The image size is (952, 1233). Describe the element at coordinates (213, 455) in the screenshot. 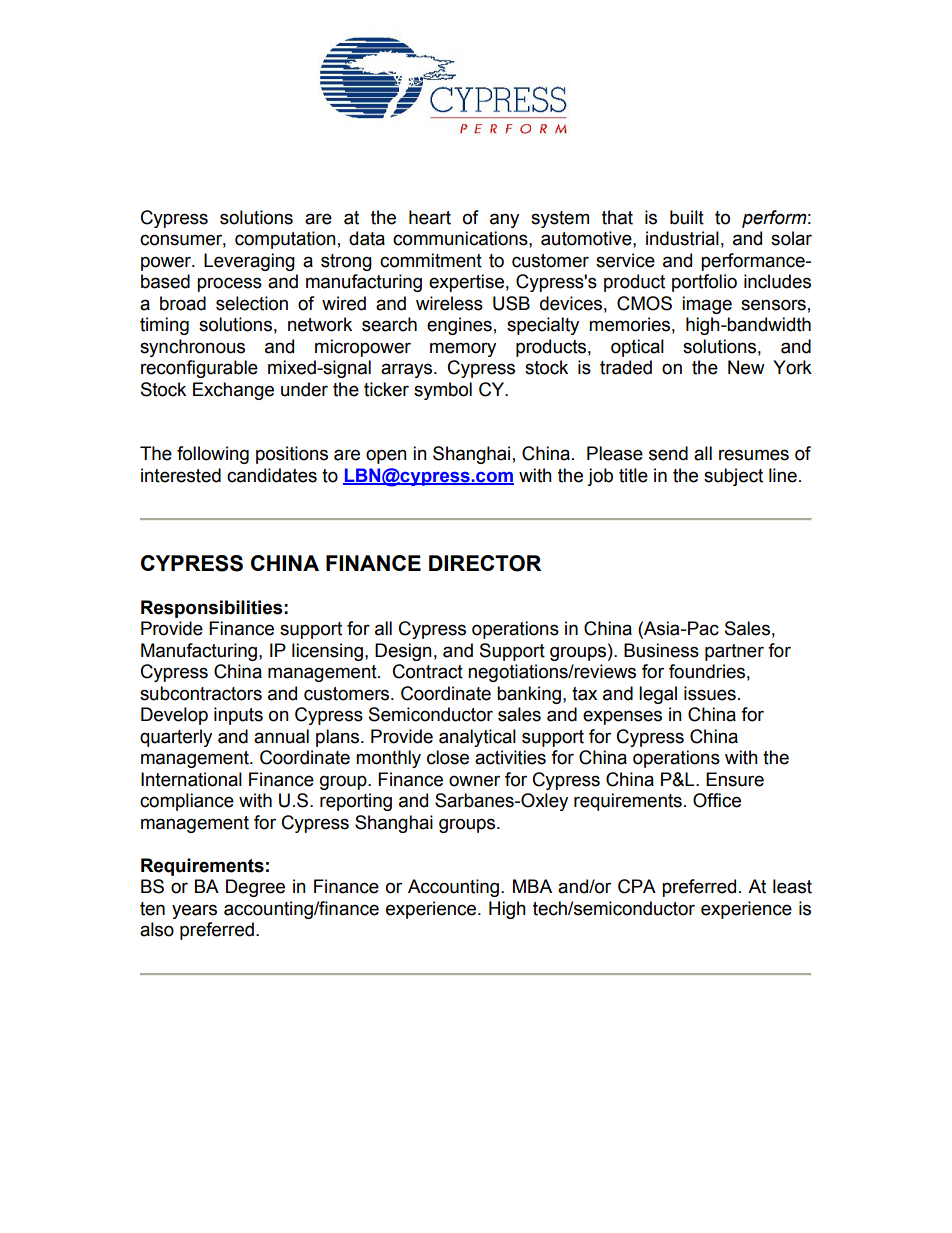

I see `following` at that location.
